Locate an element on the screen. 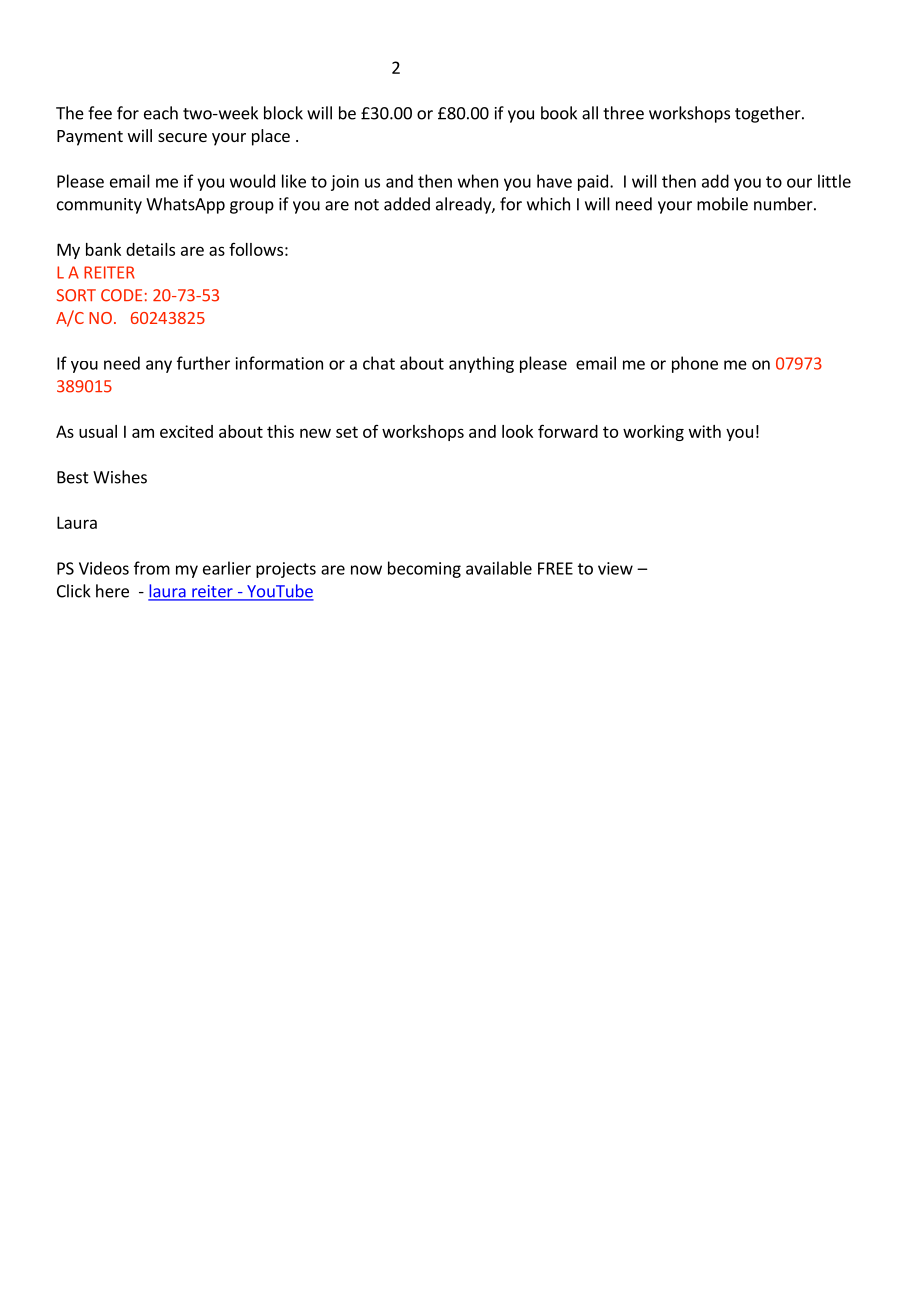 This screenshot has height=1308, width=924. with is located at coordinates (705, 431).
